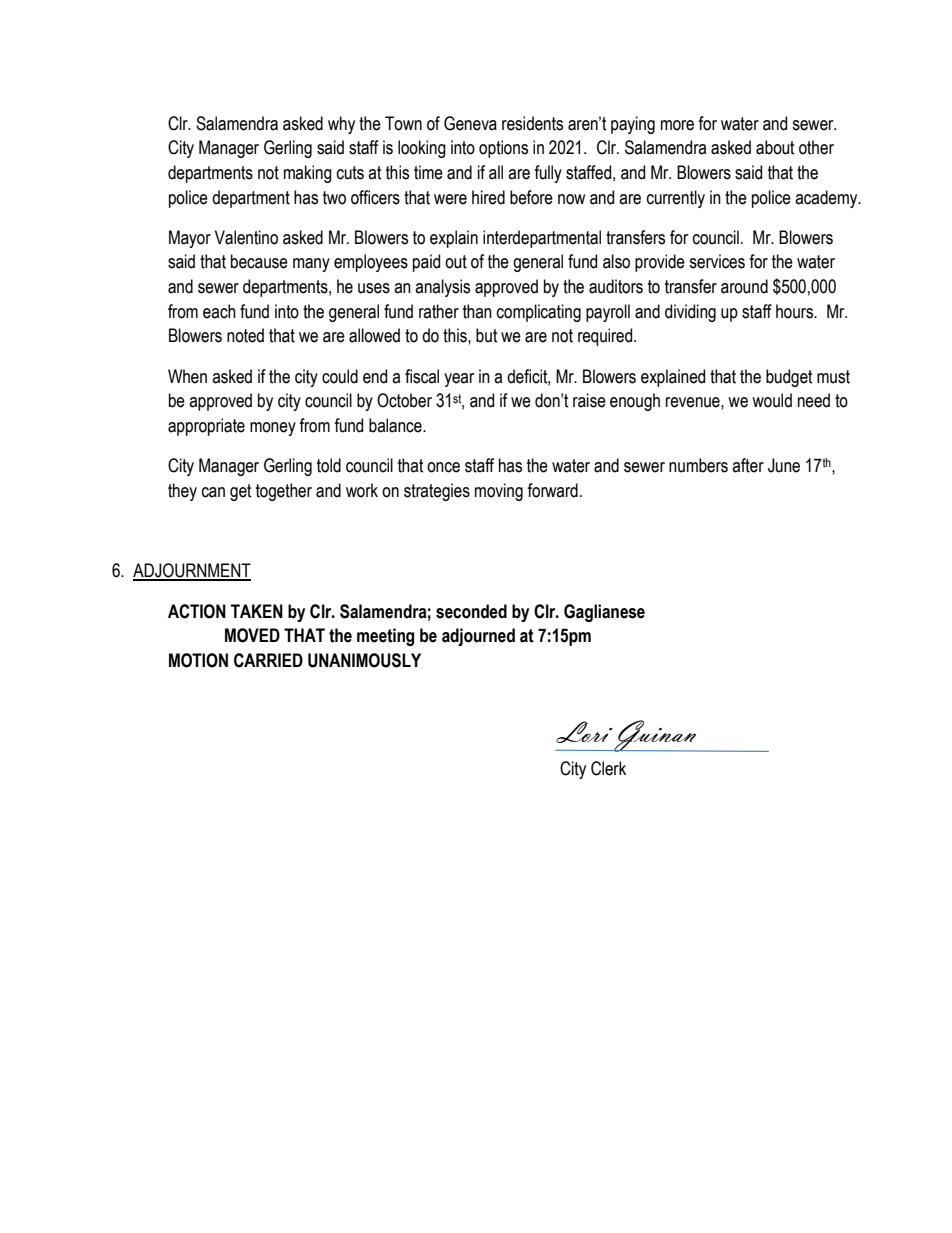  Describe the element at coordinates (775, 147) in the screenshot. I see `about` at that location.
